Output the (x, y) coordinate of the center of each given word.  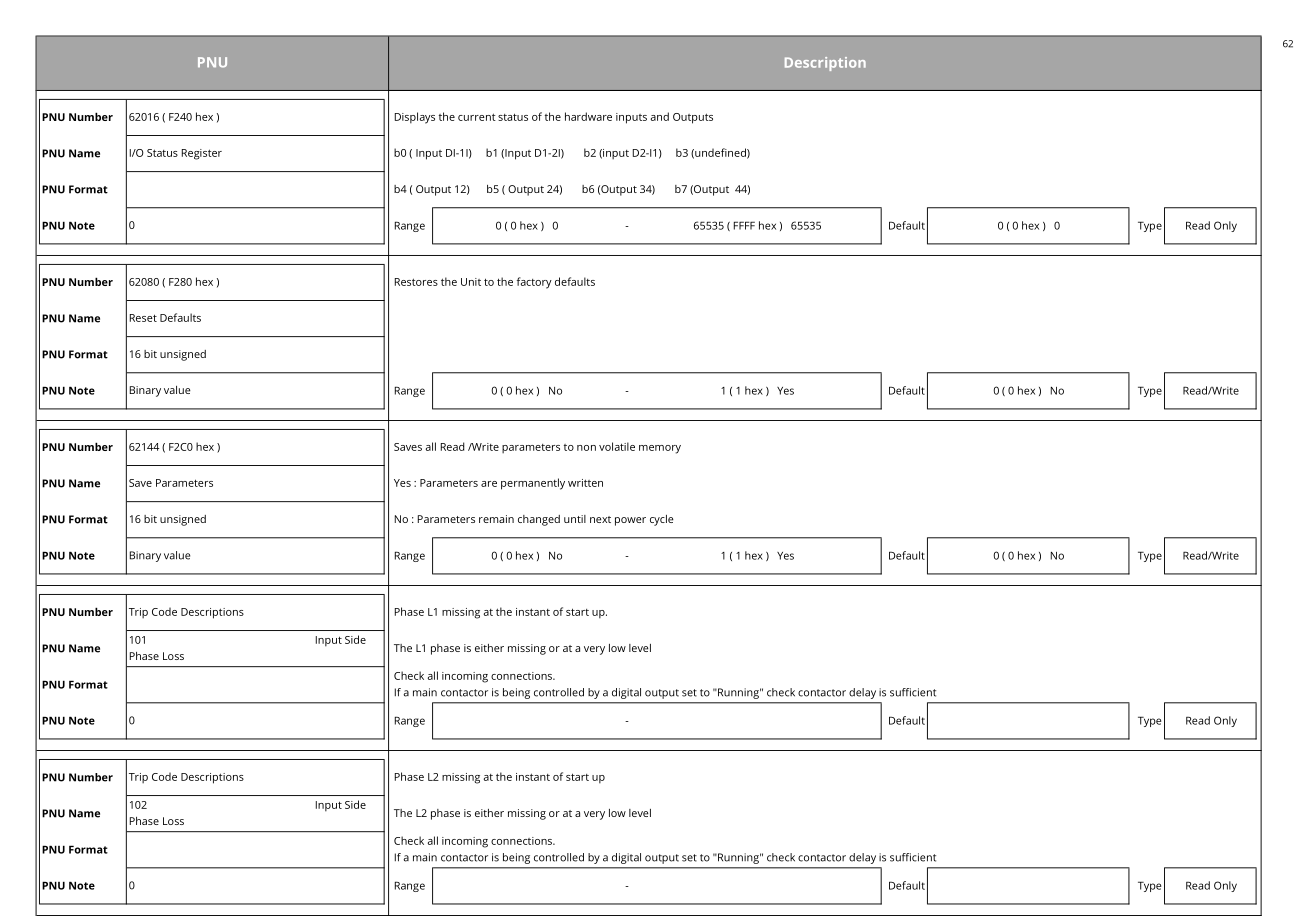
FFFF (744, 225)
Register (202, 154)
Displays (415, 118)
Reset (143, 318)
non (586, 448)
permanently (533, 484)
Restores (416, 282)
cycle (662, 520)
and (660, 116)
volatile (617, 446)
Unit (471, 282)
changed (539, 520)
